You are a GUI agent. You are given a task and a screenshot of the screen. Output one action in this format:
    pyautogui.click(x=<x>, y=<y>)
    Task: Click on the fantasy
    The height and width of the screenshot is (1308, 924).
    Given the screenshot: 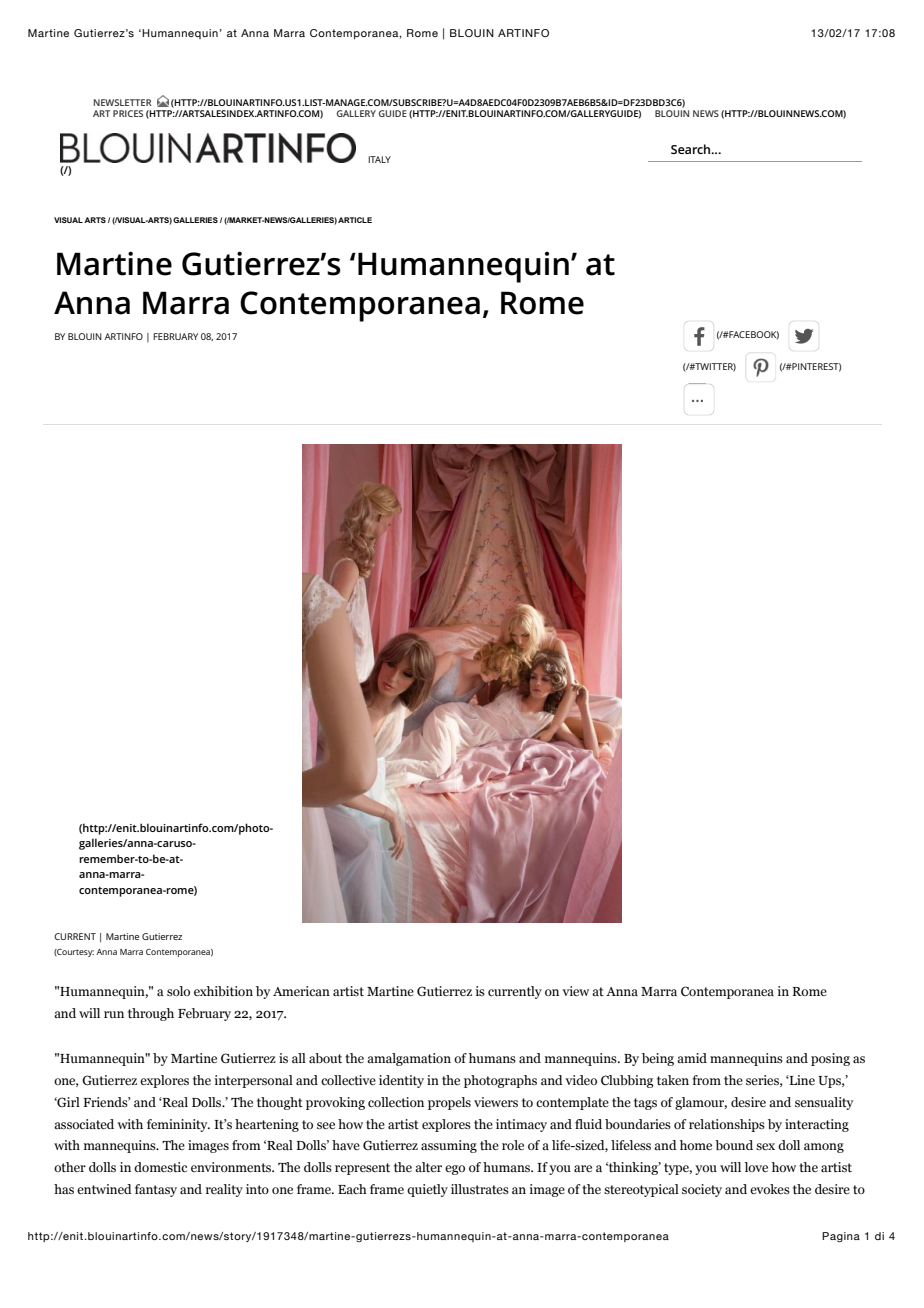 What is the action you would take?
    pyautogui.click(x=156, y=1190)
